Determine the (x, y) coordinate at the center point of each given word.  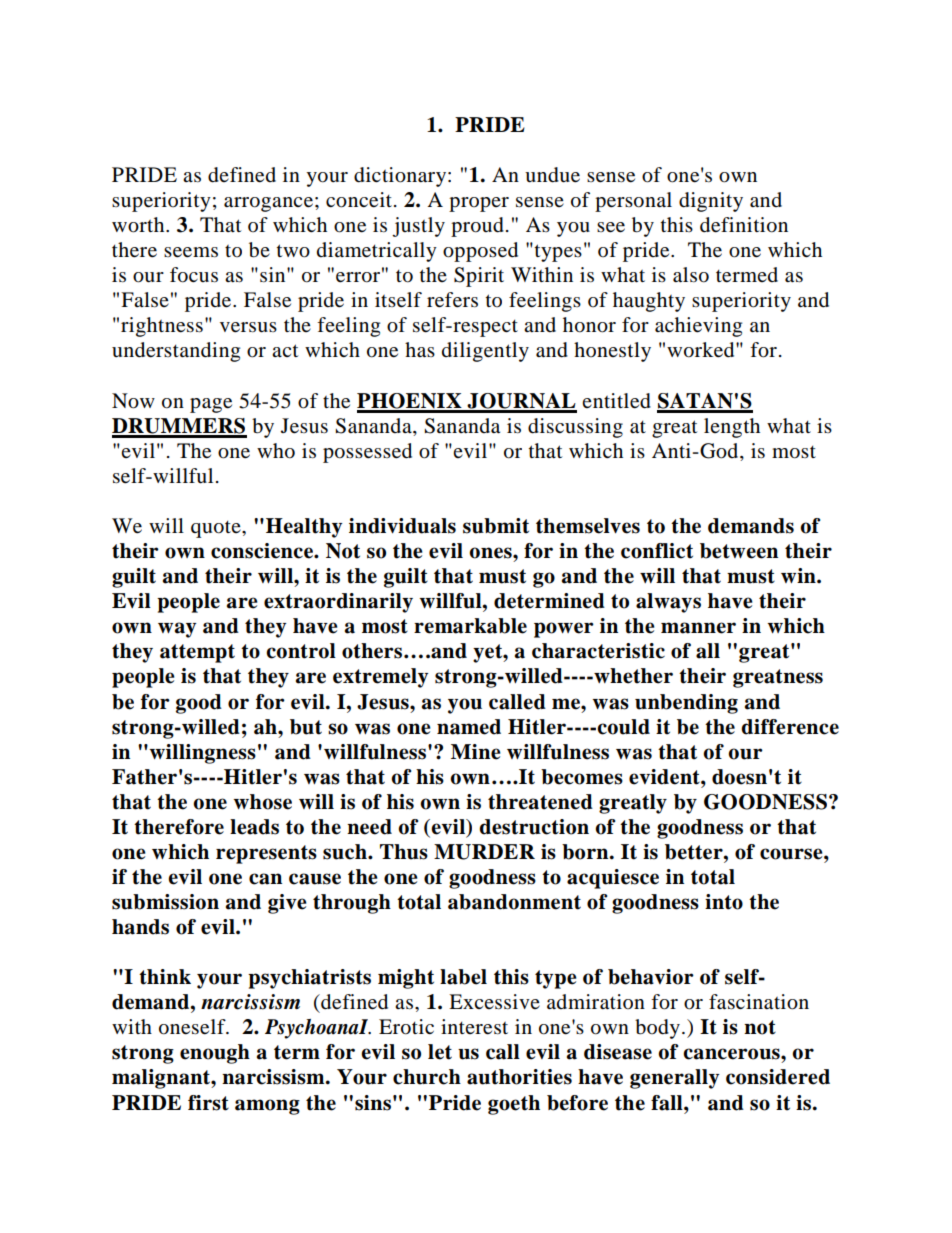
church (427, 1077)
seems (191, 252)
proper (479, 204)
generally (674, 1079)
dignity (711, 202)
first (208, 1103)
